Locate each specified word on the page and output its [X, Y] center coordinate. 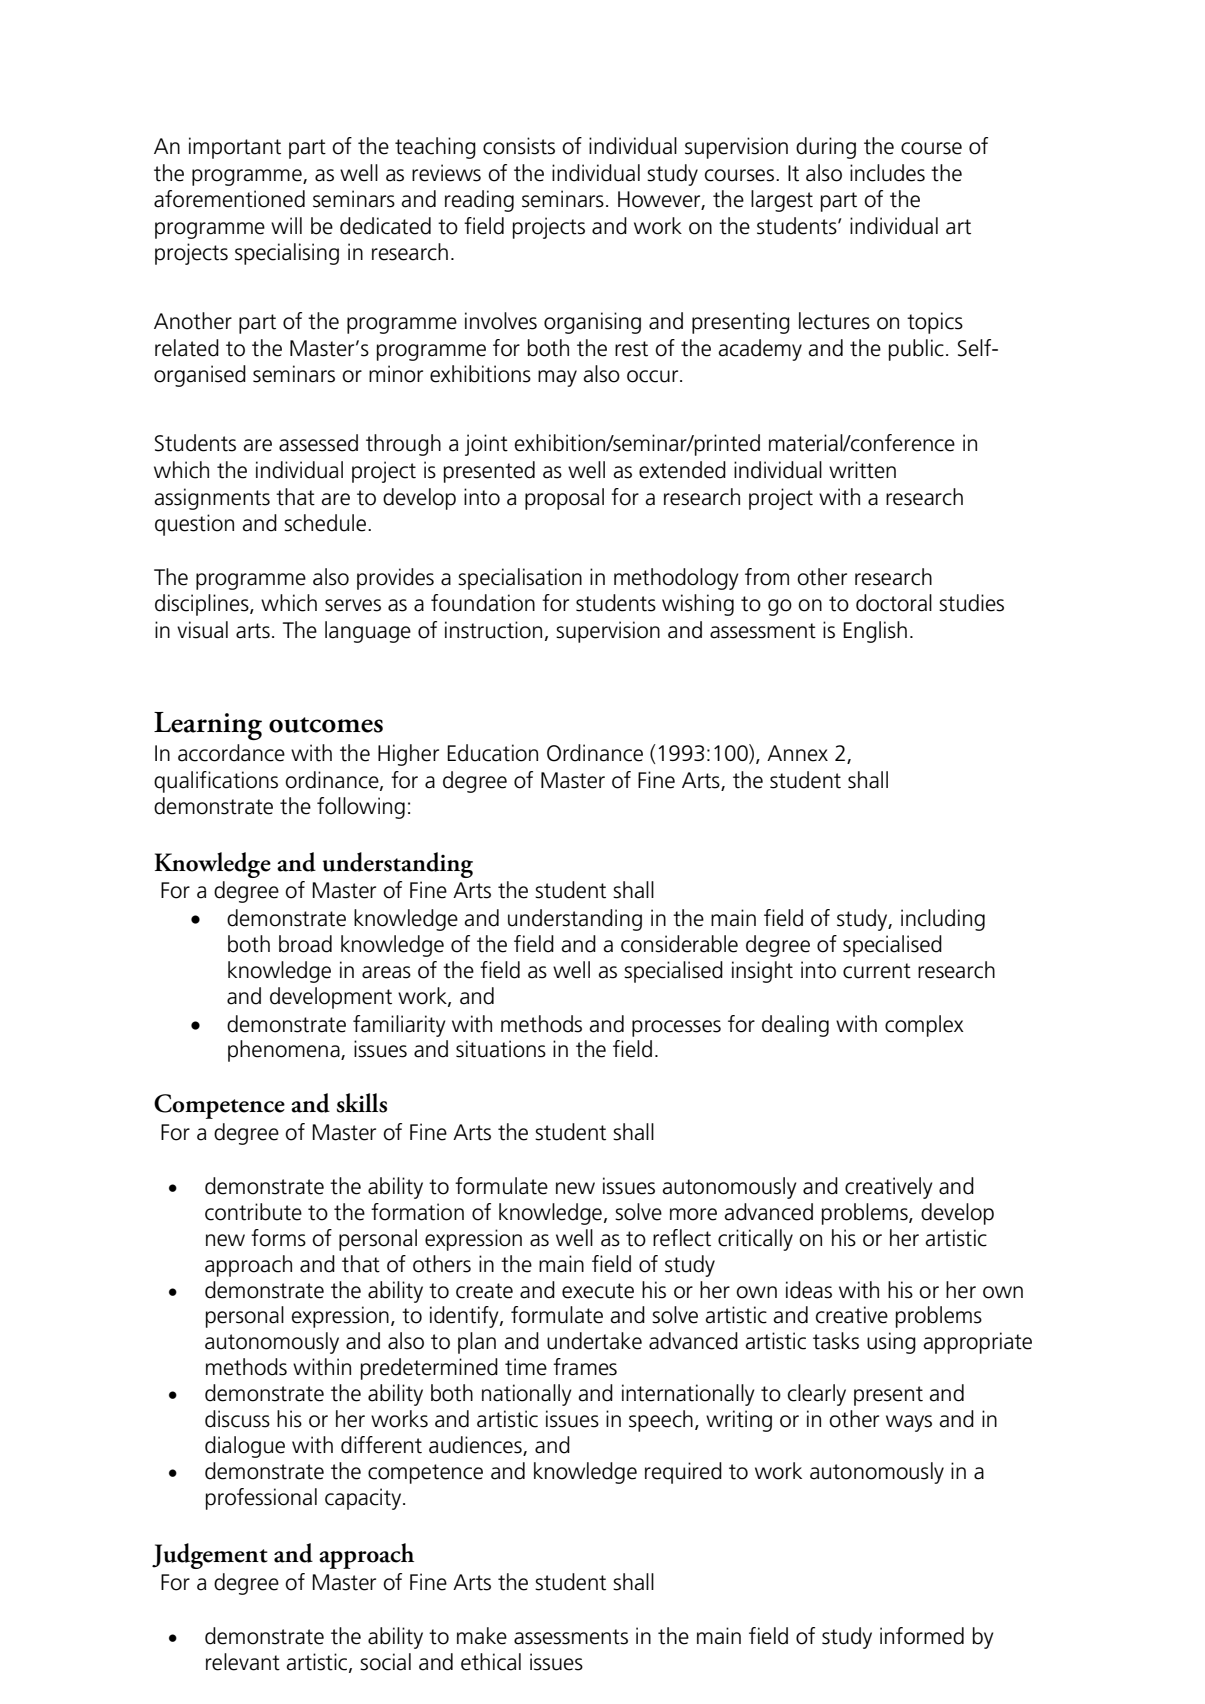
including [943, 920]
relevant [243, 1662]
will [286, 225]
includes [887, 173]
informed [922, 1636]
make [482, 1636]
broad [305, 944]
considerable [679, 944]
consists [519, 146]
